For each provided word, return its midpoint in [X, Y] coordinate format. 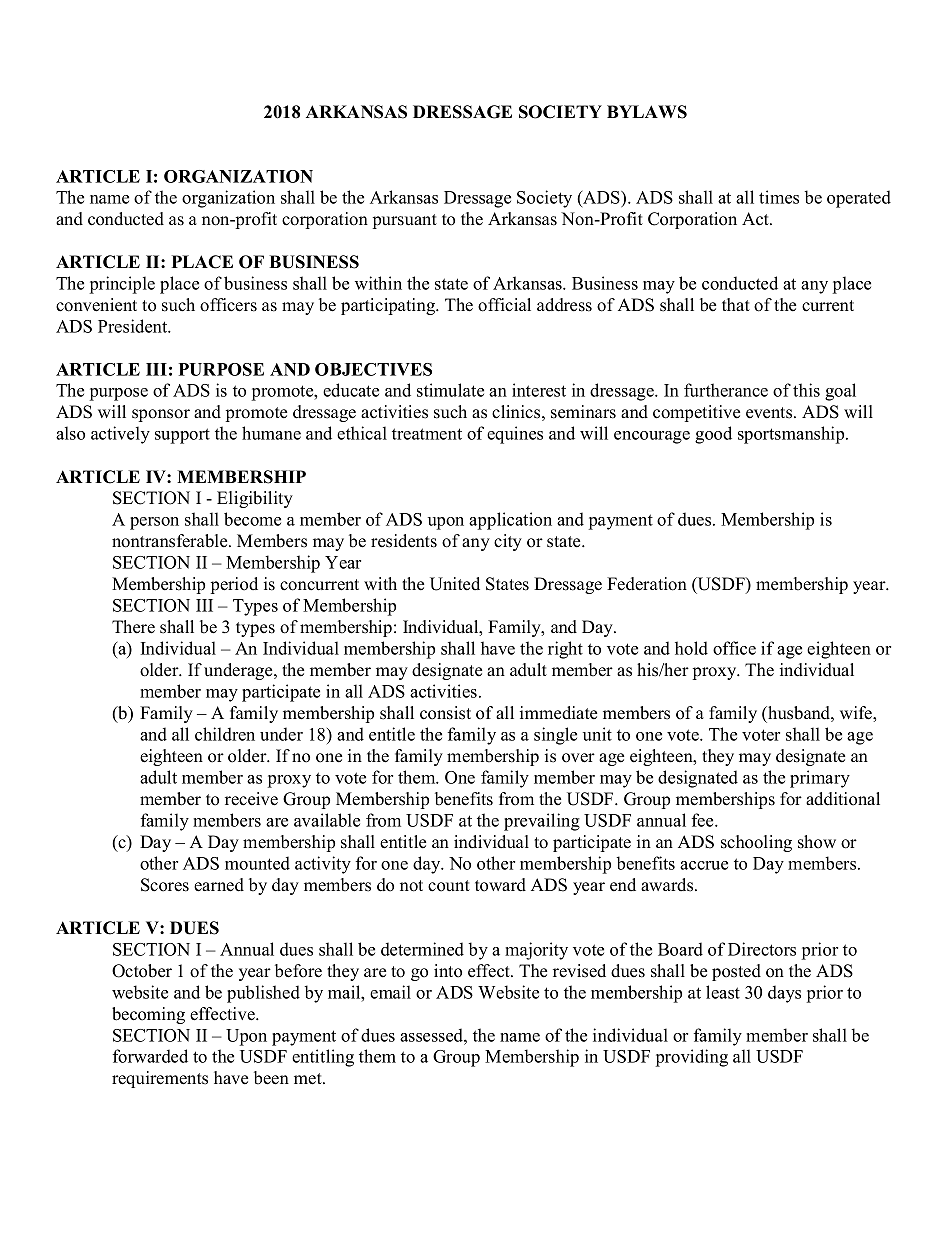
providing [692, 1058]
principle [122, 285]
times [779, 197]
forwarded [150, 1056]
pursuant [405, 221]
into [448, 971]
